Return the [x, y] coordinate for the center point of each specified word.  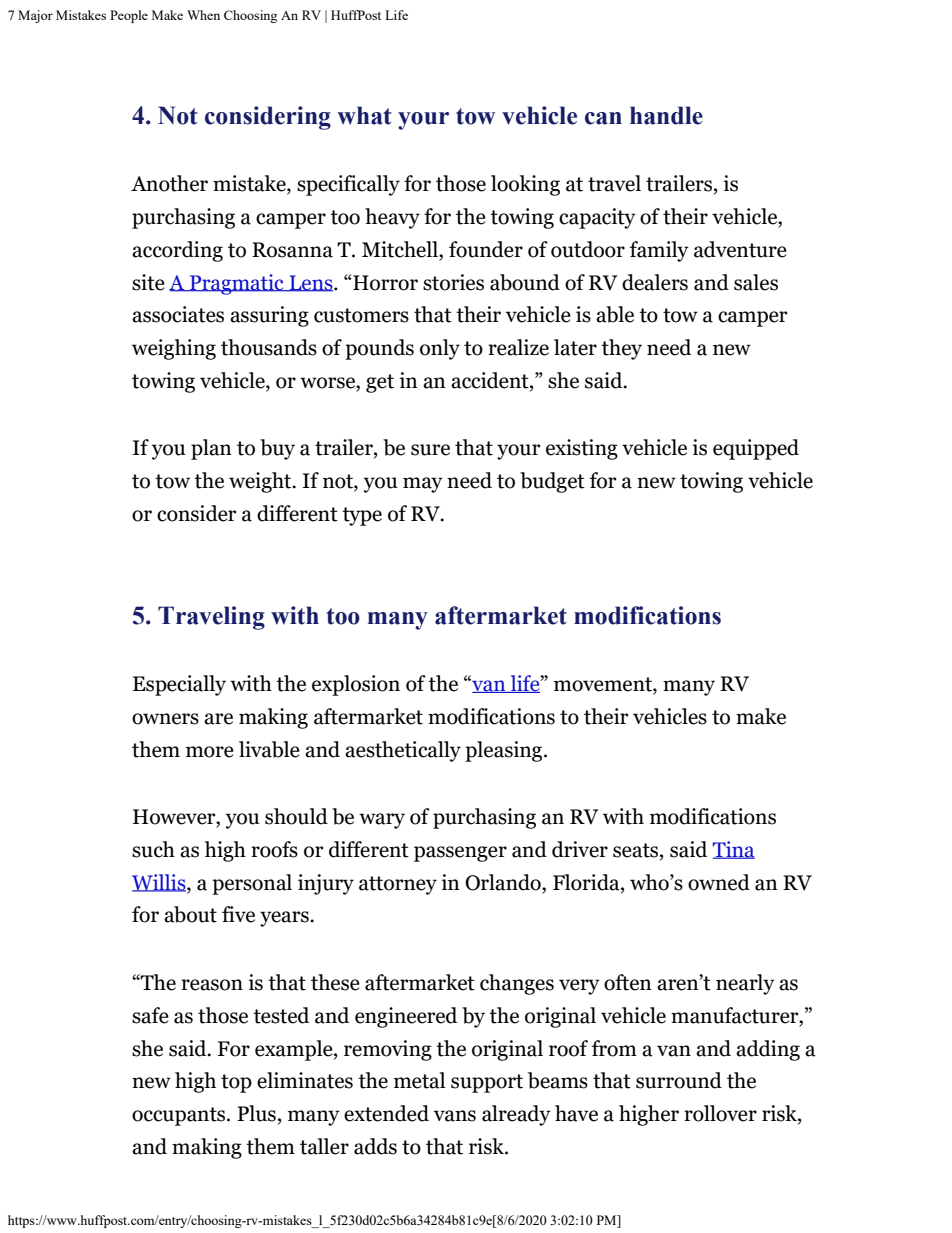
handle [666, 115]
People [129, 16]
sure [430, 450]
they [621, 349]
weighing [174, 349]
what [364, 115]
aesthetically [403, 751]
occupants [180, 1116]
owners [165, 719]
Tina [733, 850]
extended [386, 1113]
